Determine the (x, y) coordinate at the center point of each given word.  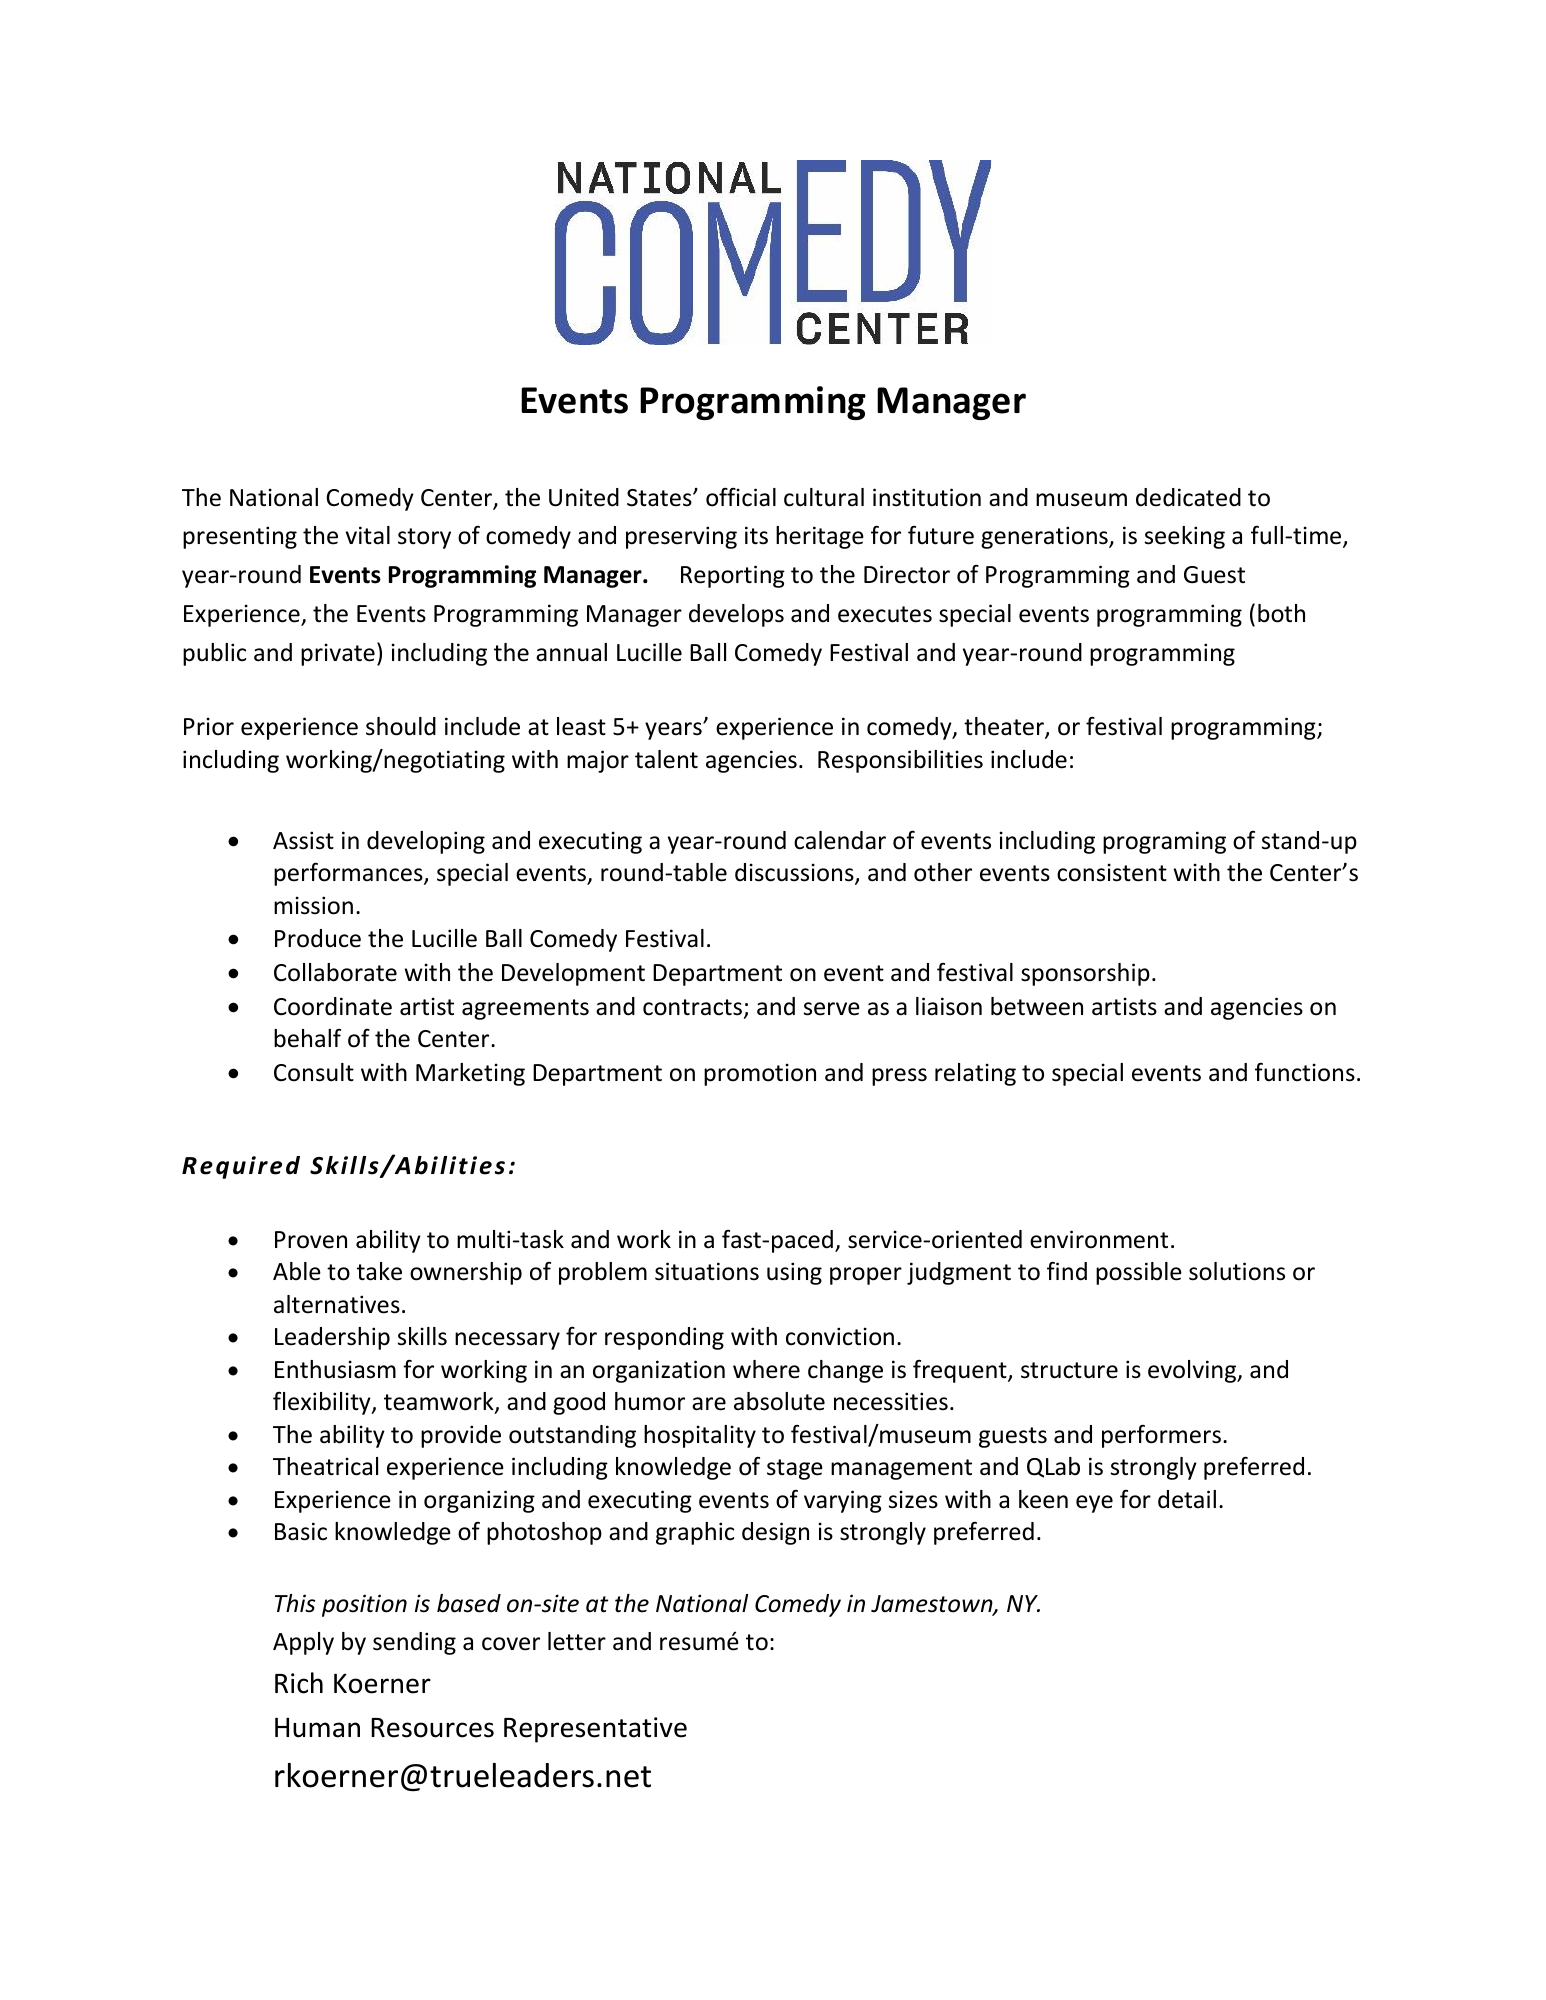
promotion (760, 1074)
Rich (299, 1683)
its (756, 535)
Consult (314, 1072)
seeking (1185, 537)
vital (368, 535)
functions (1305, 1072)
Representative (595, 1730)
